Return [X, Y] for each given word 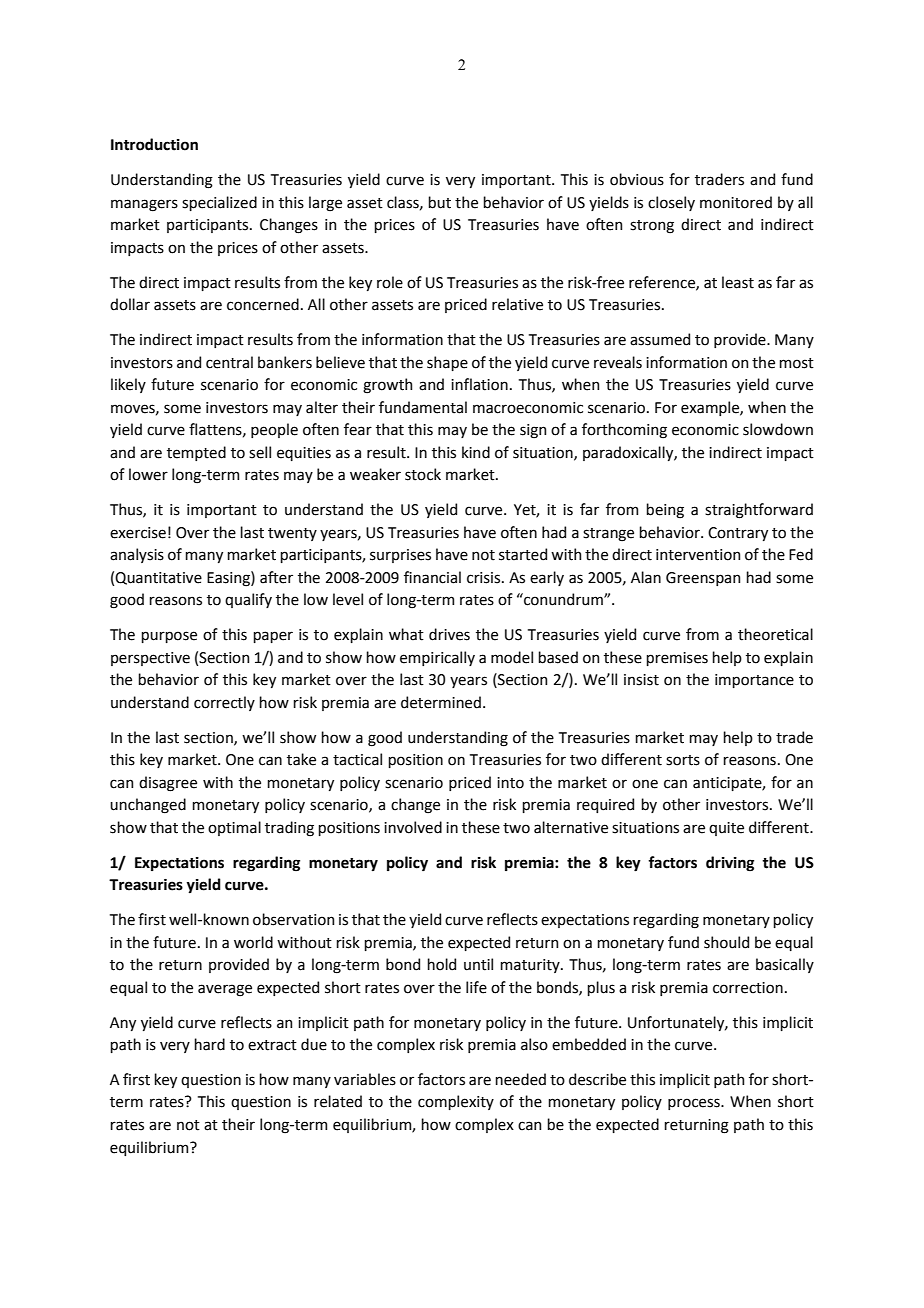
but [439, 202]
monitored [736, 202]
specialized [219, 203]
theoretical [775, 634]
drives [449, 634]
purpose [169, 637]
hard [209, 1044]
